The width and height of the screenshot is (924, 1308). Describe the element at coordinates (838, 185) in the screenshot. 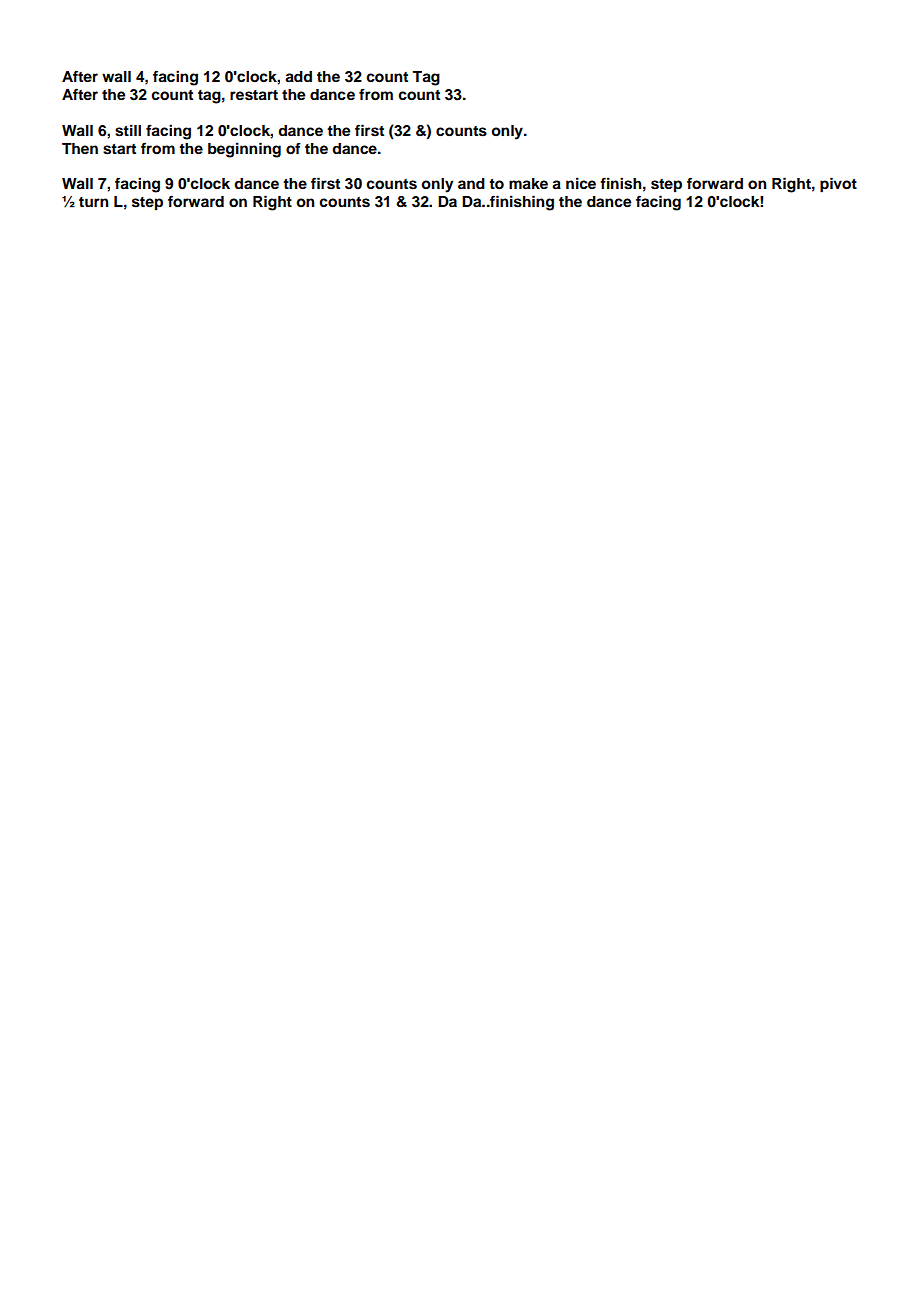

I see `pivot` at that location.
